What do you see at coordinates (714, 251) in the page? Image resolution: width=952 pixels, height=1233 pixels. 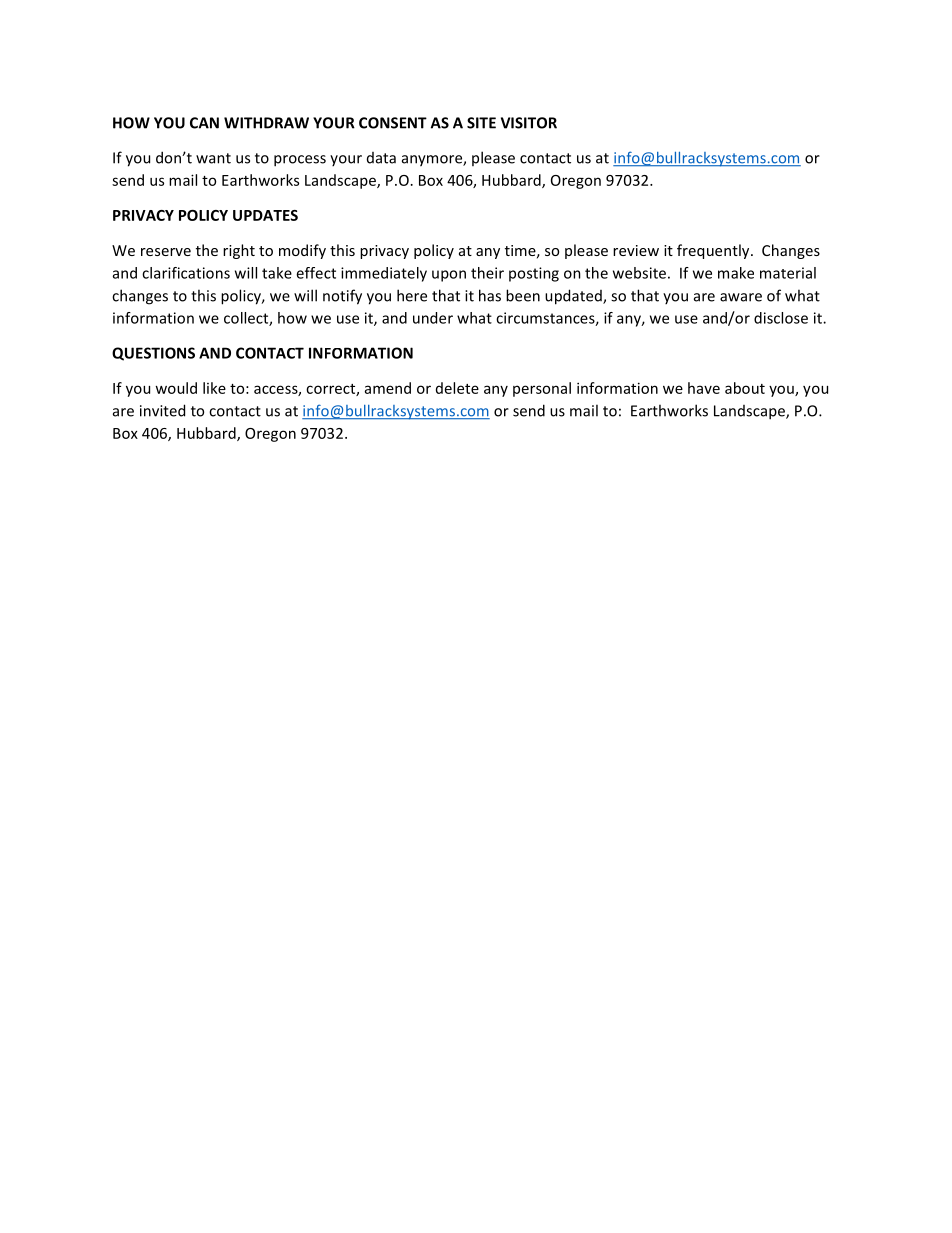 I see `frequently` at bounding box center [714, 251].
